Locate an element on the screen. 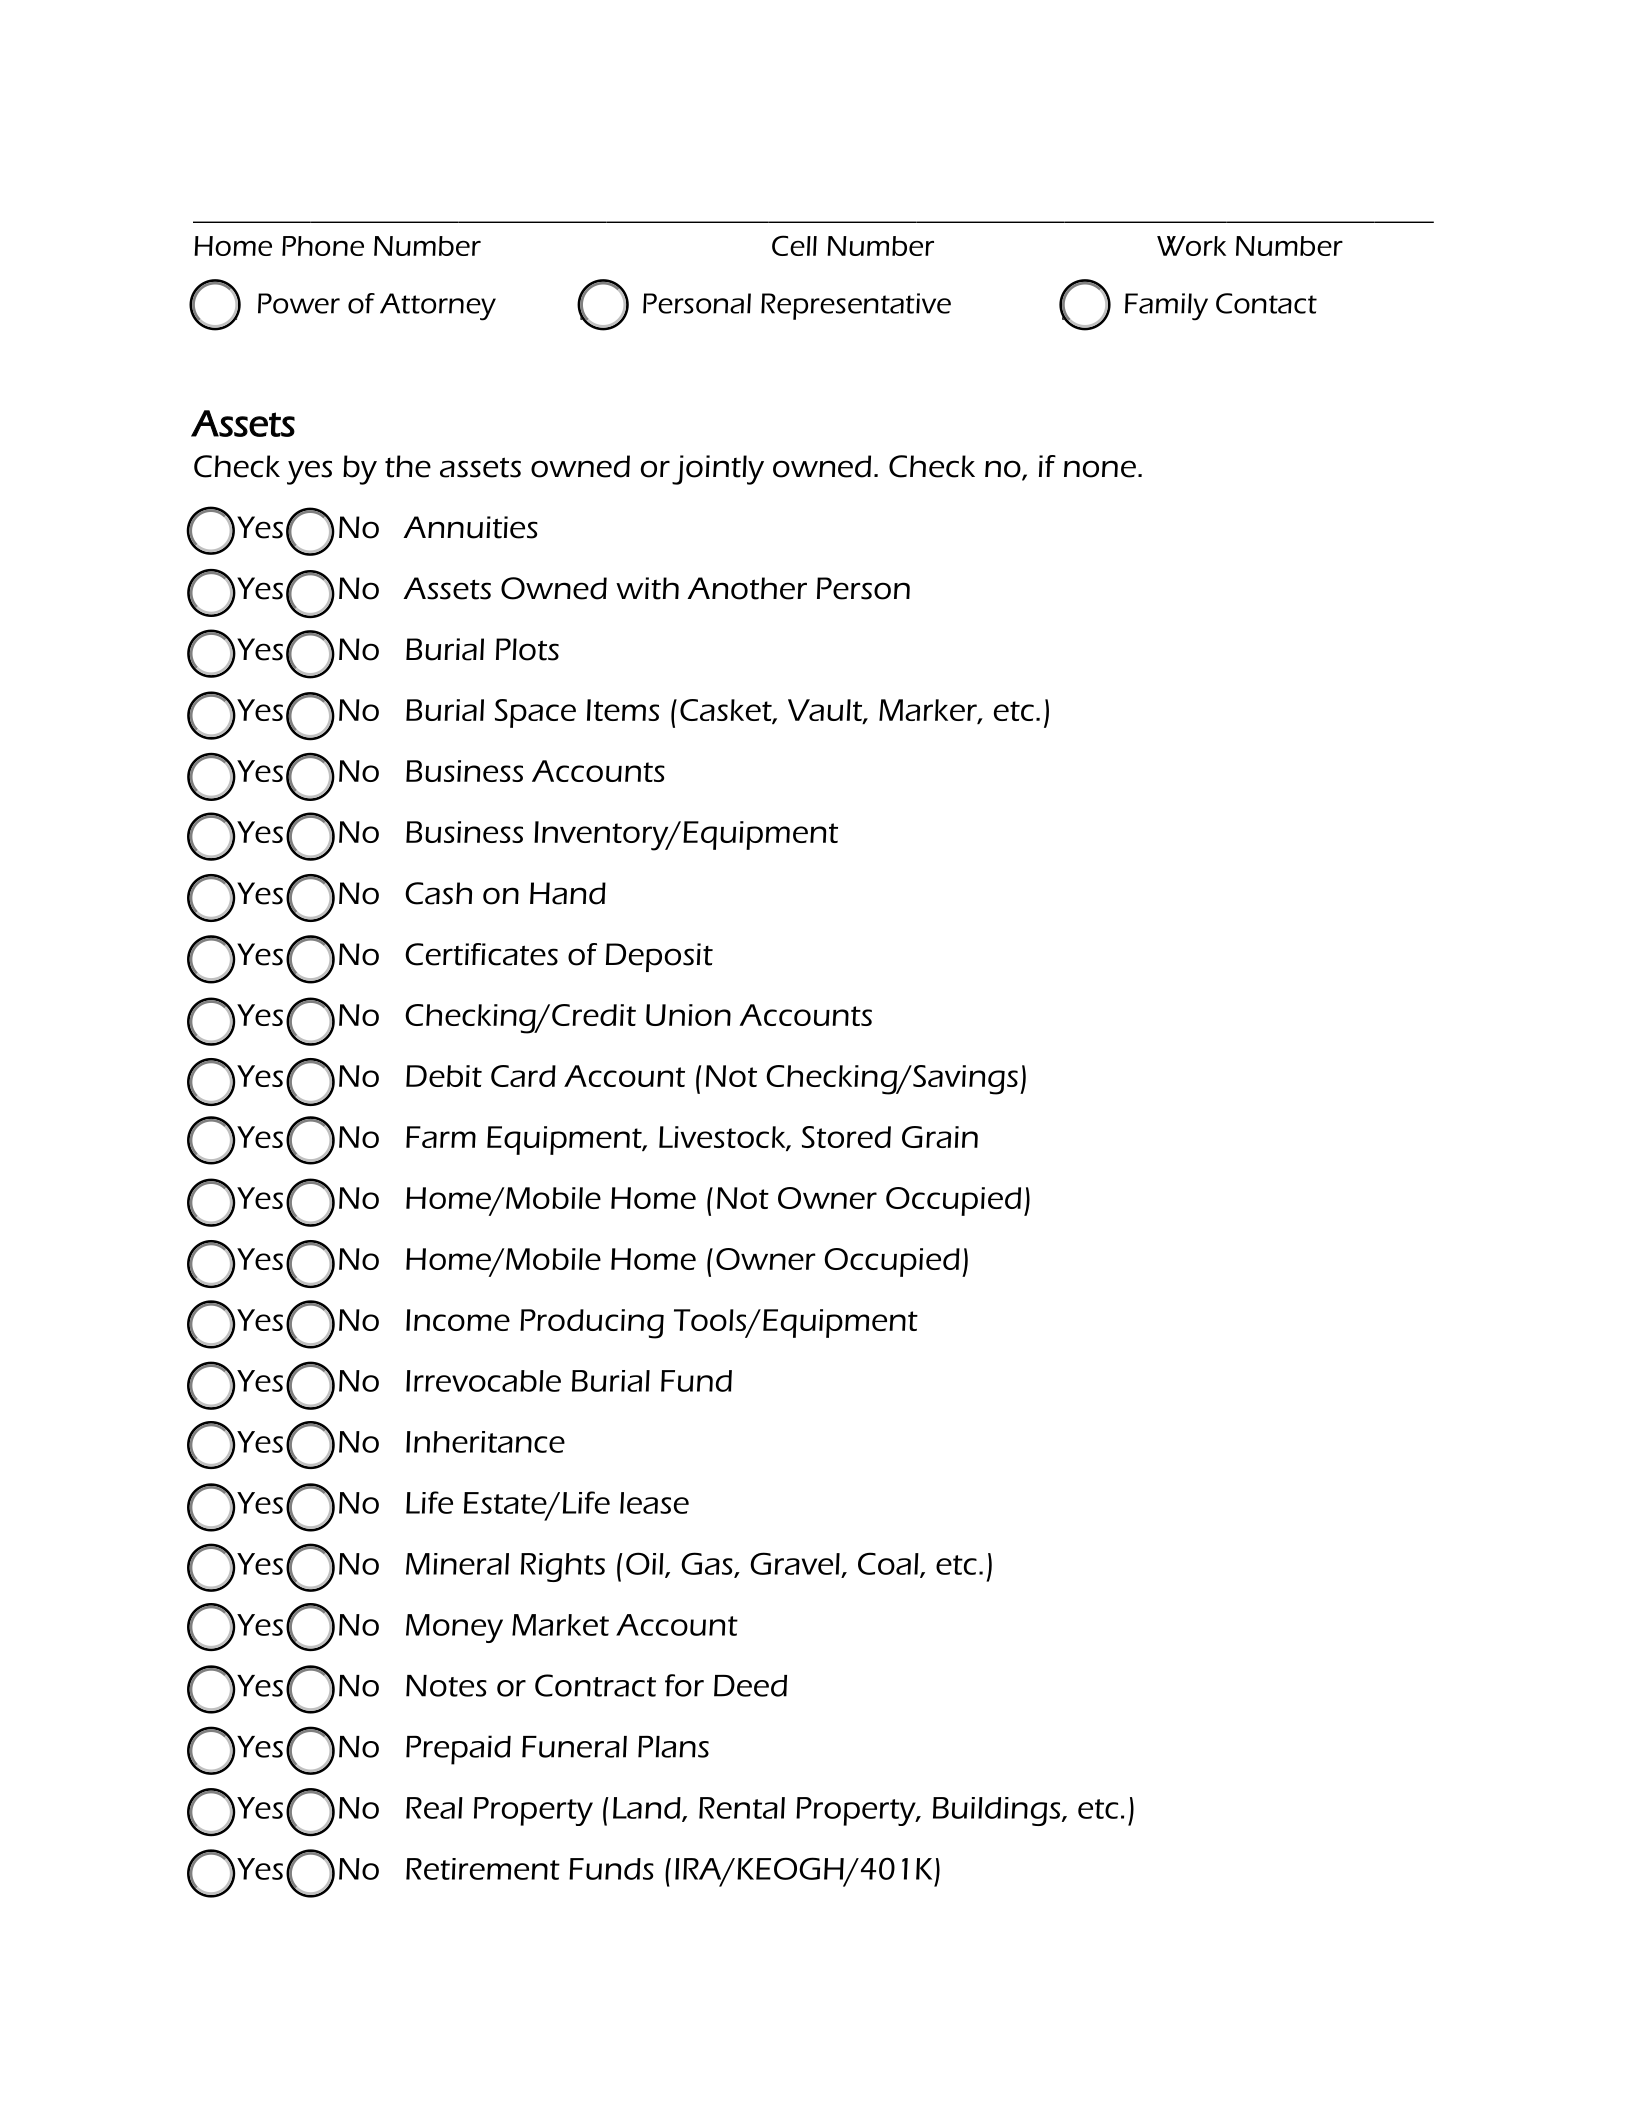  Cell is located at coordinates (794, 245).
